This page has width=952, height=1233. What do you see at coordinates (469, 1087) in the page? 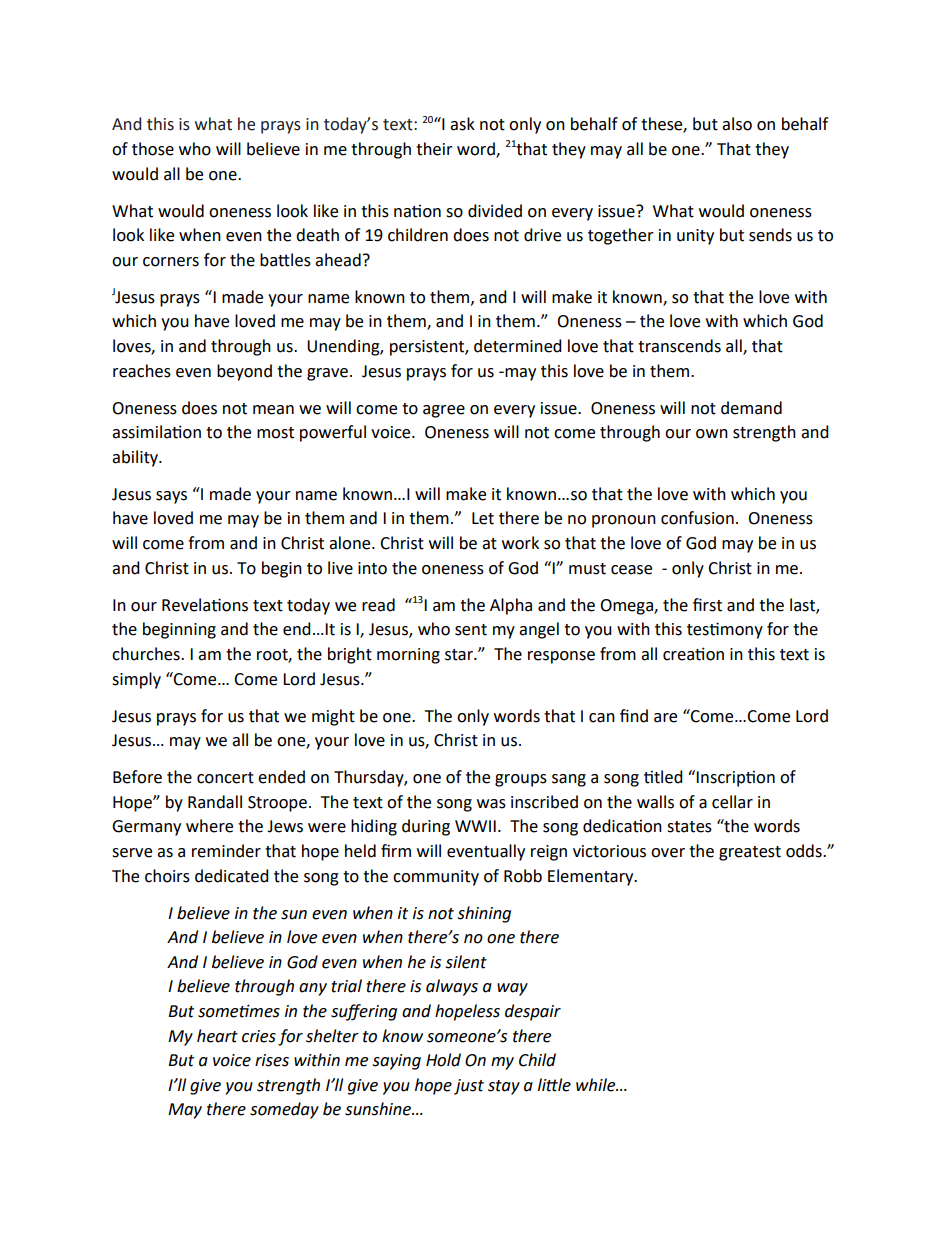
I see `just` at bounding box center [469, 1087].
